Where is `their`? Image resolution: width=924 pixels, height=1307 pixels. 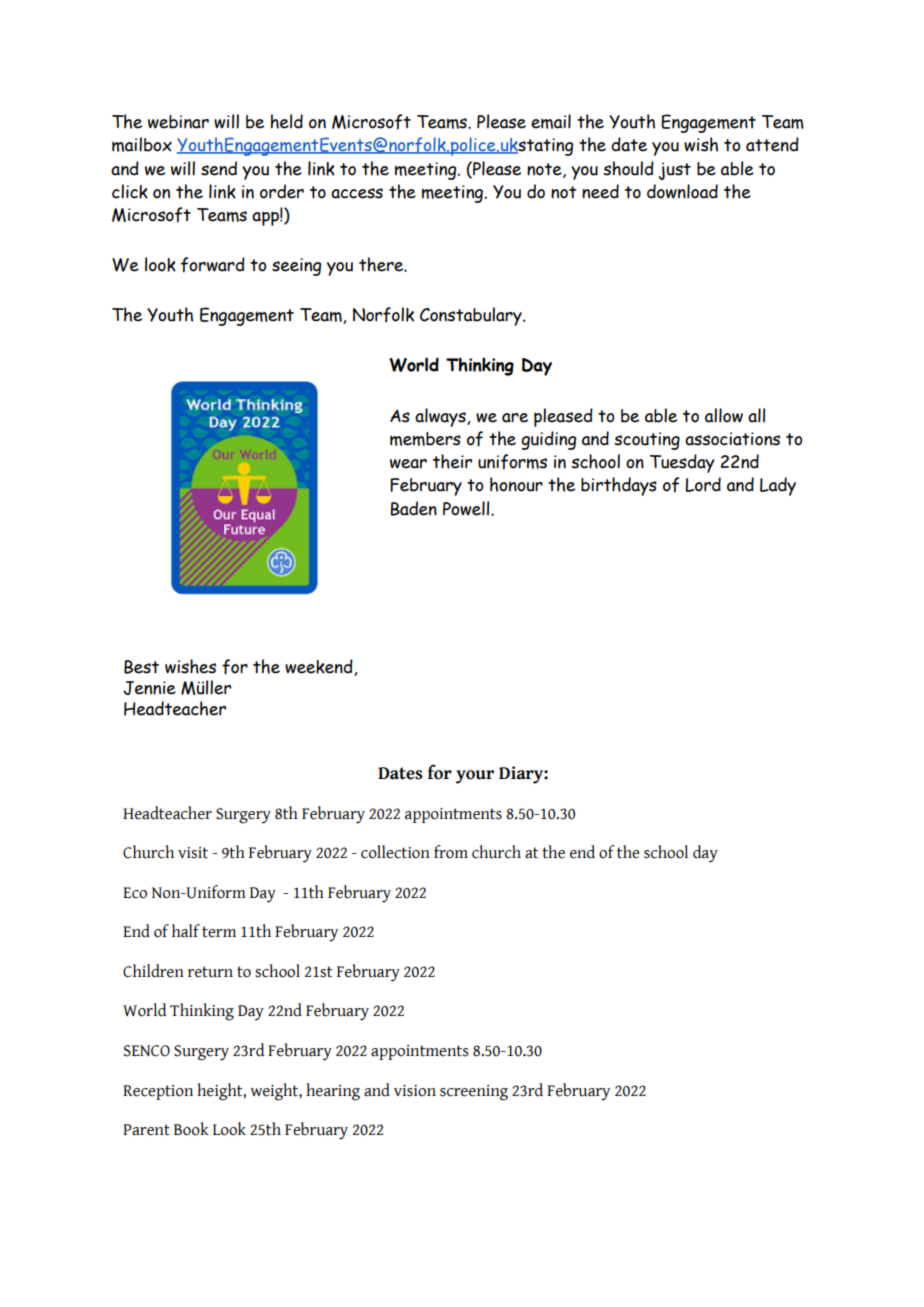
their is located at coordinates (452, 461).
